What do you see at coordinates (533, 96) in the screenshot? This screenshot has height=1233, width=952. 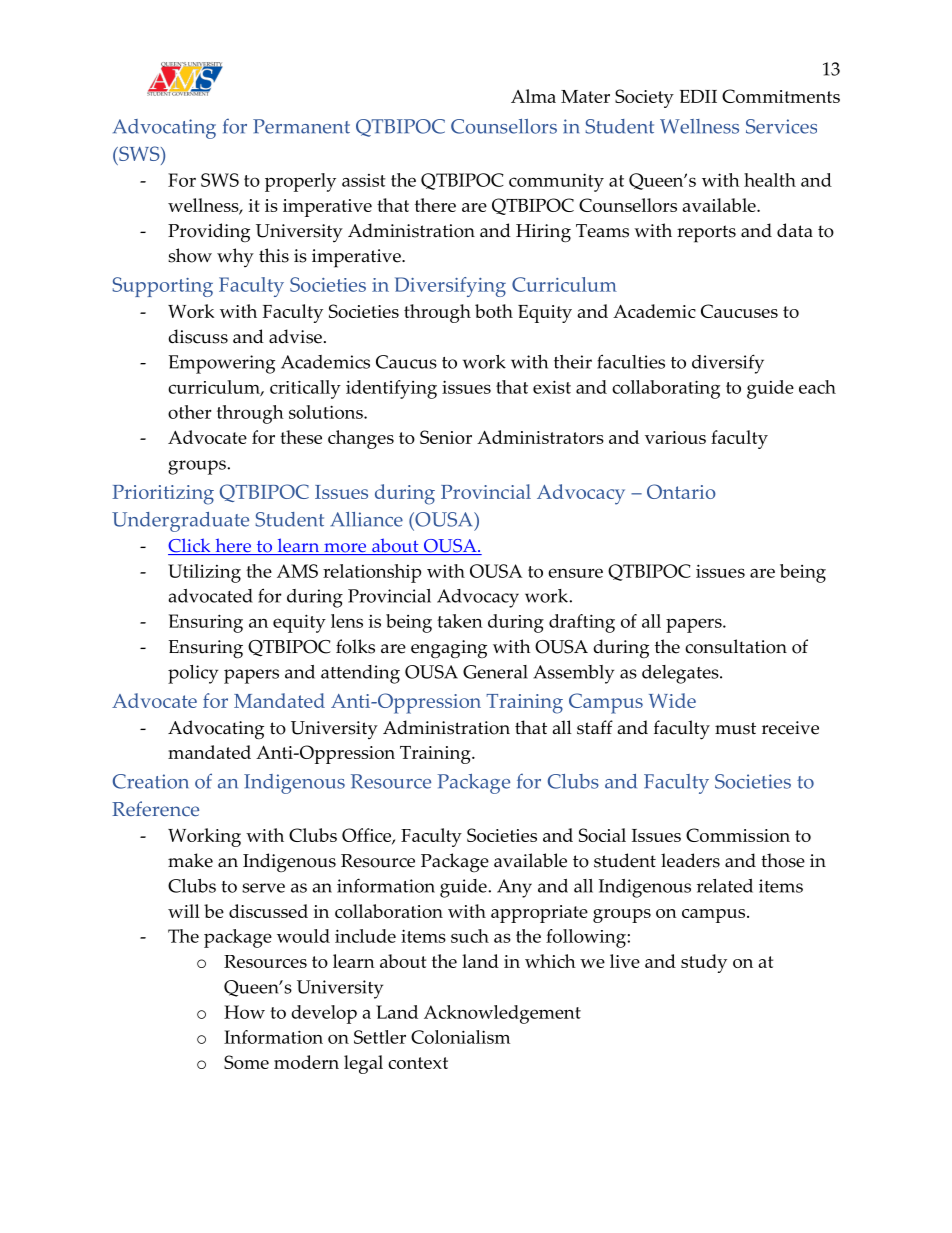 I see `Alma` at bounding box center [533, 96].
